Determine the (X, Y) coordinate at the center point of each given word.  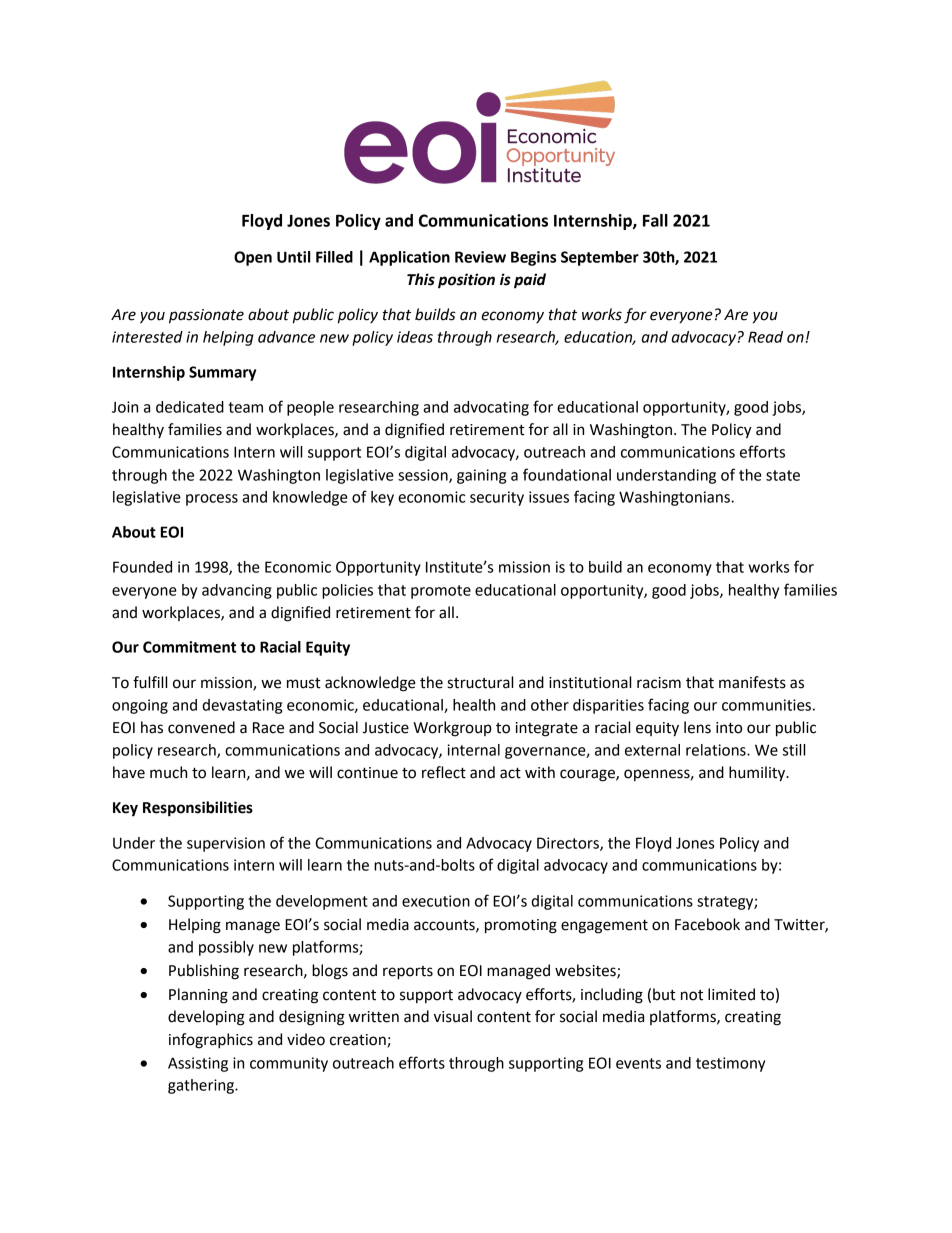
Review (480, 257)
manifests (752, 682)
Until (294, 257)
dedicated (190, 407)
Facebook (707, 924)
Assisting (198, 1064)
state (783, 475)
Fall (655, 220)
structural (480, 682)
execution (436, 901)
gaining (481, 476)
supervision (226, 844)
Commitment (189, 647)
